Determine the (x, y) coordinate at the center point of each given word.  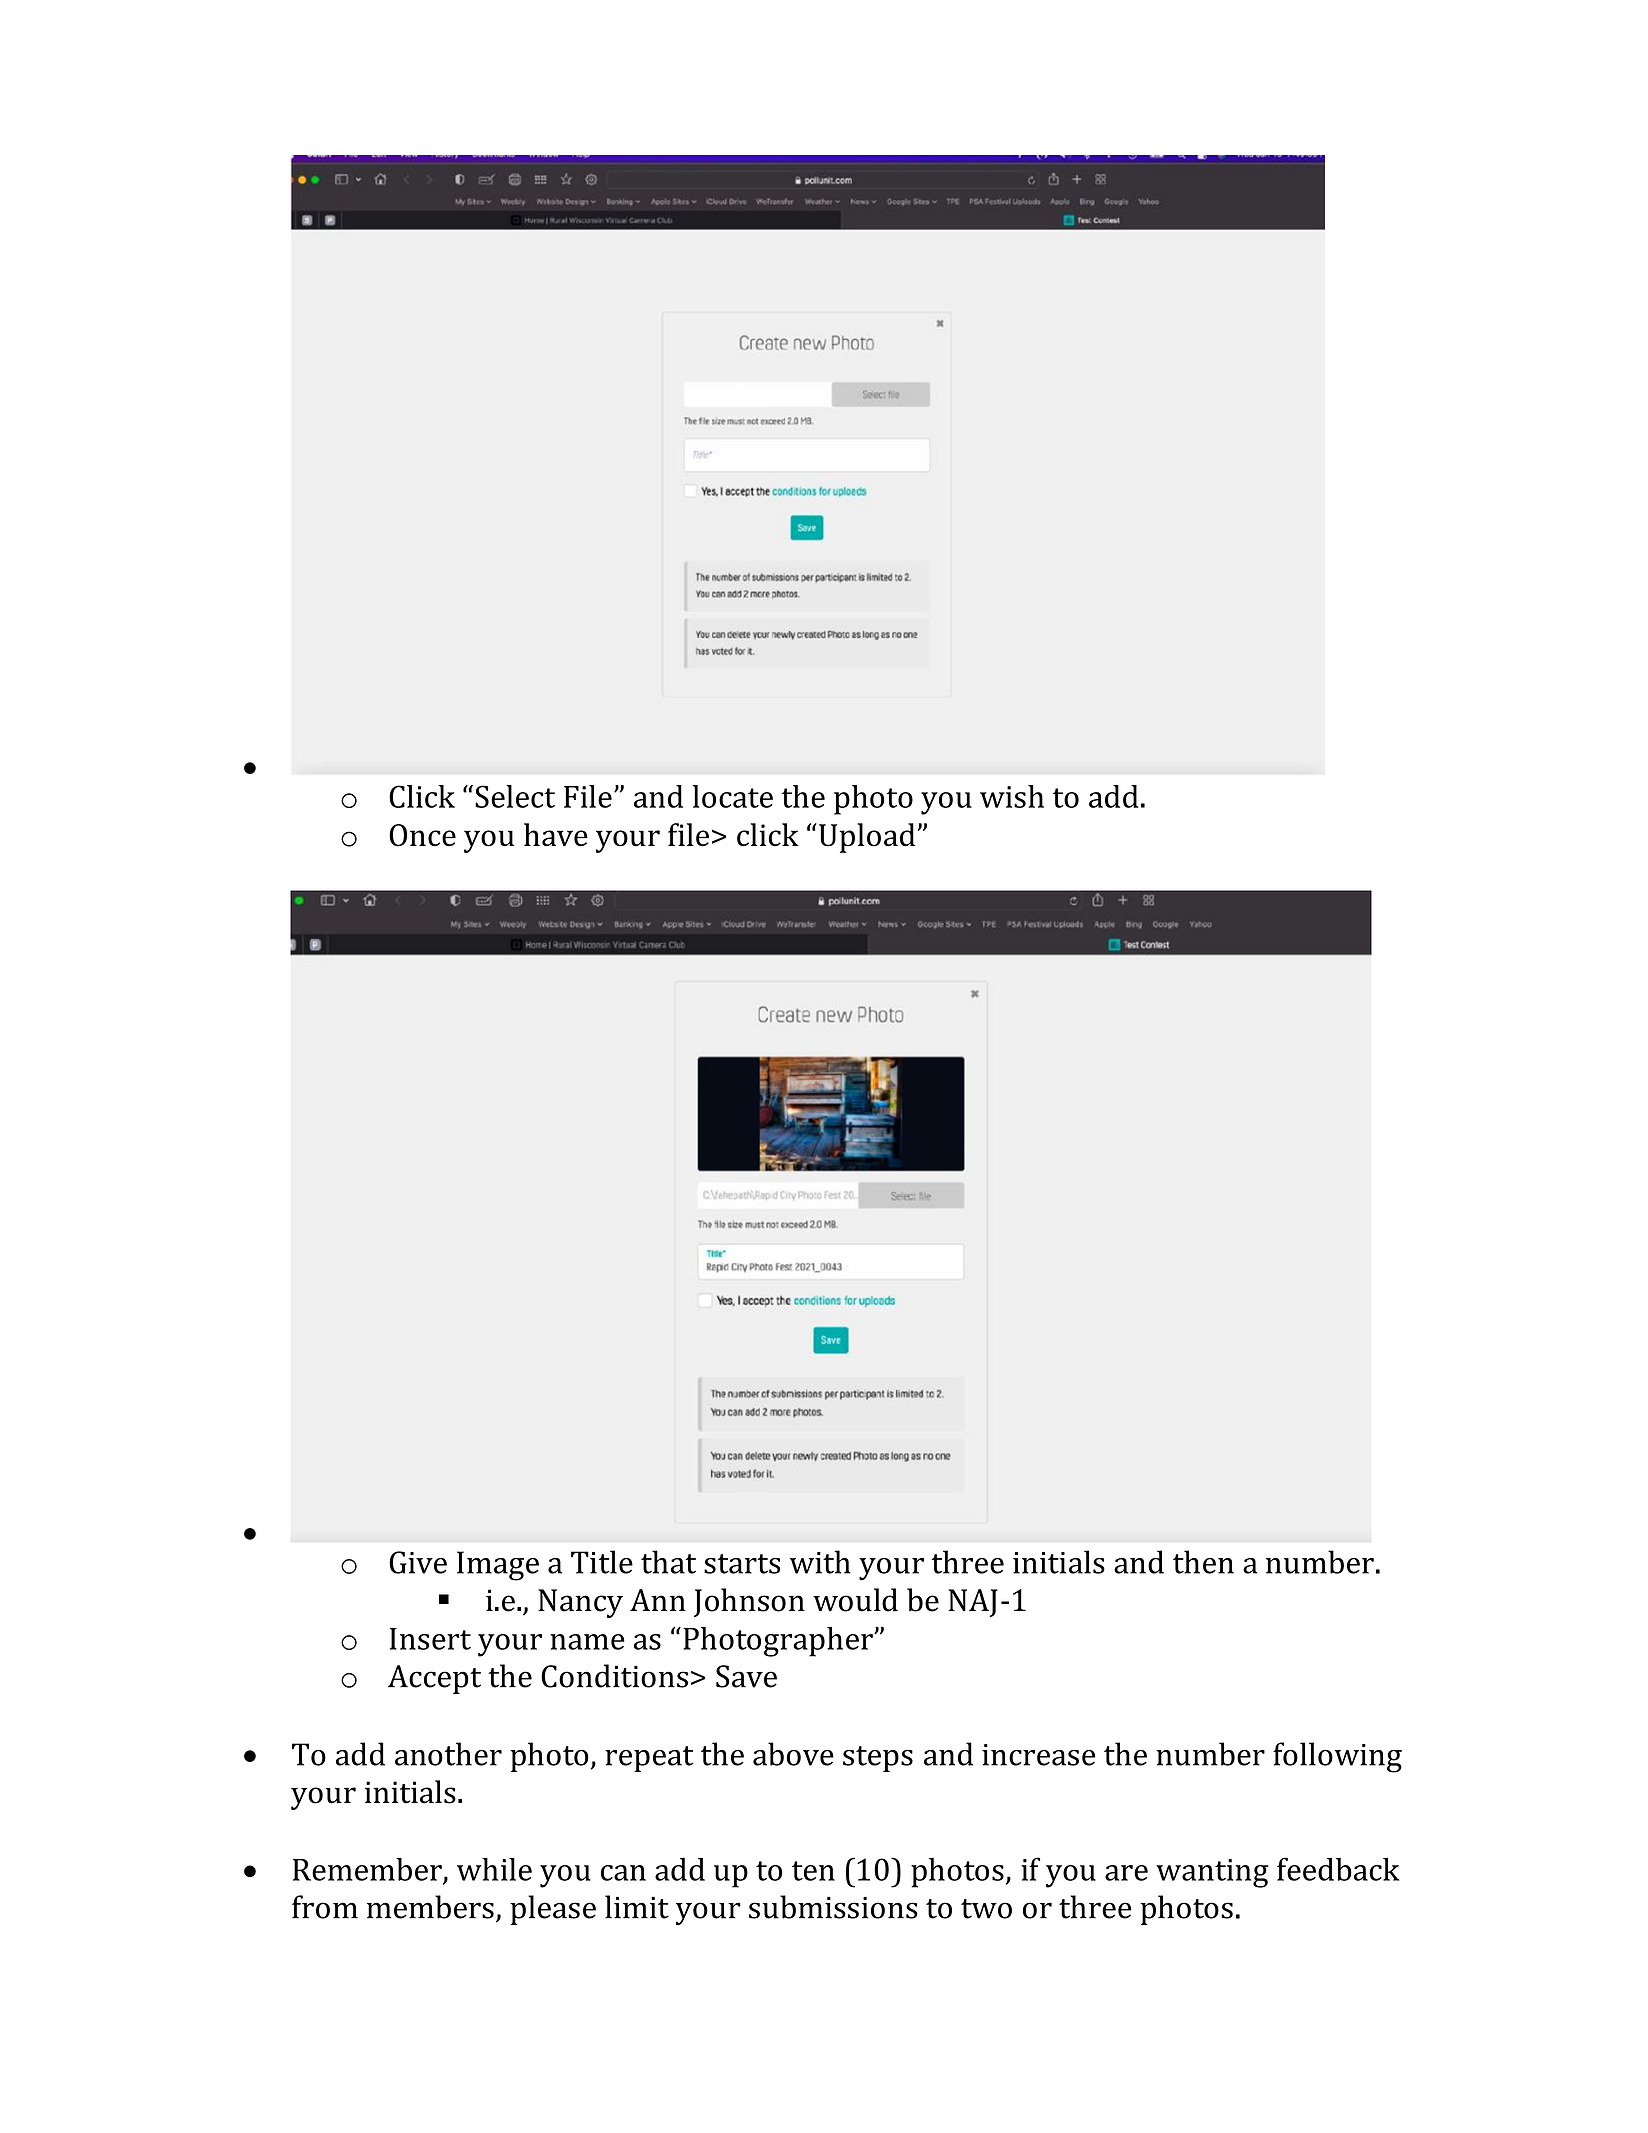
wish (1012, 796)
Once (422, 835)
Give (418, 1562)
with (820, 1562)
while (494, 1869)
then (1203, 1562)
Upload (867, 838)
